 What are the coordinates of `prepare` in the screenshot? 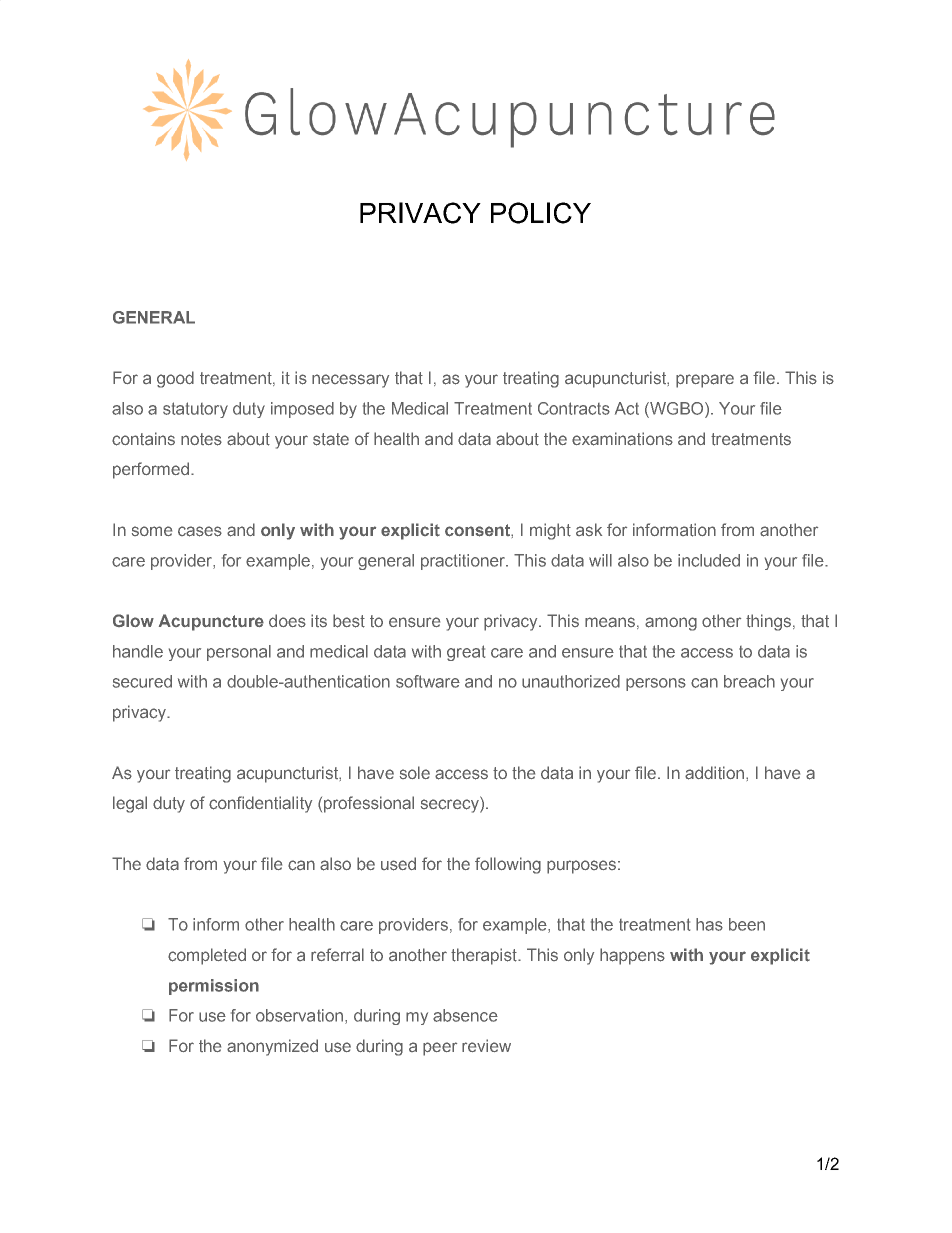 It's located at (705, 381).
